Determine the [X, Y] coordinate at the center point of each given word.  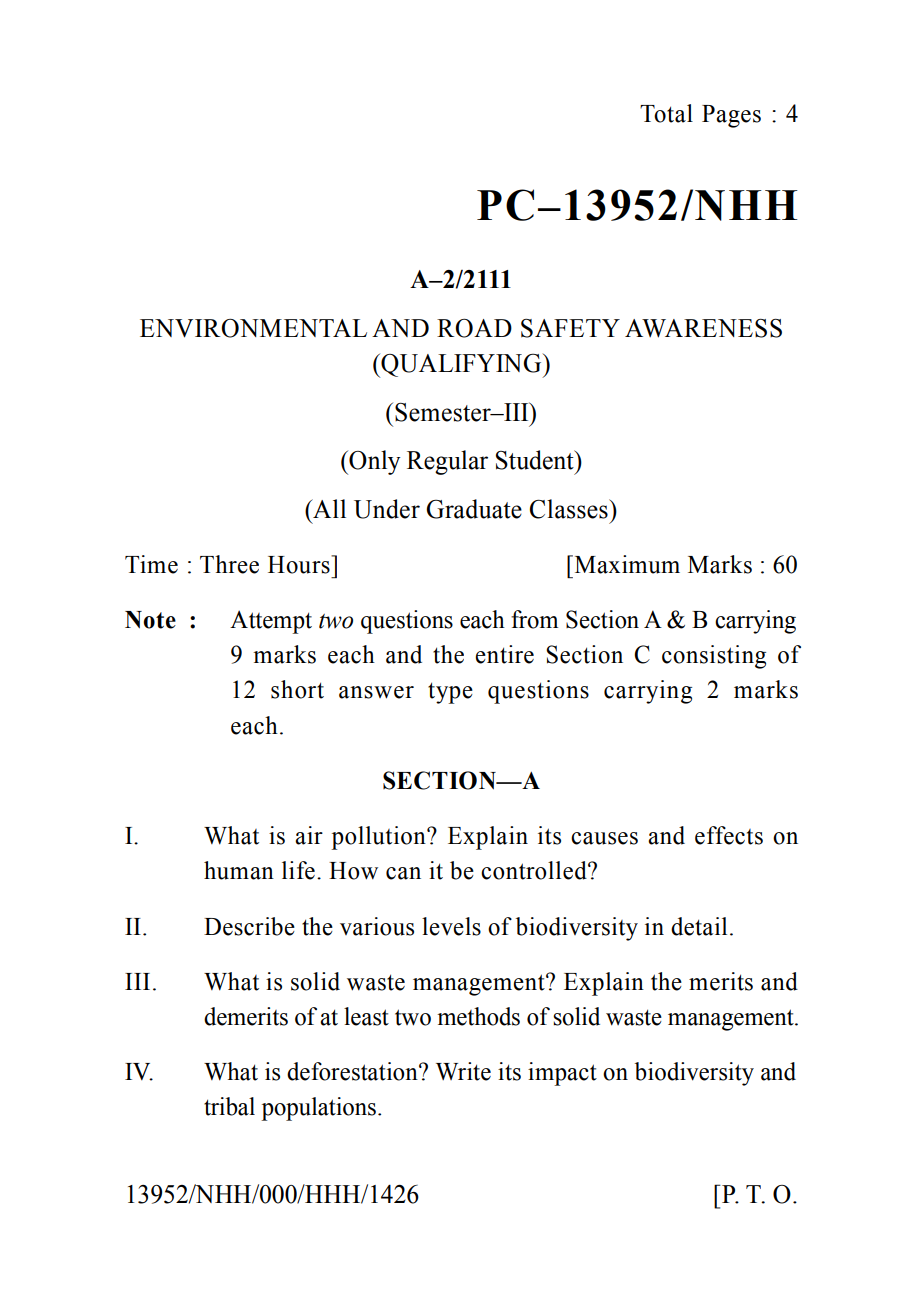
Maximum [626, 564]
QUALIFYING [461, 365]
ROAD [474, 328]
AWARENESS [703, 328]
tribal [229, 1106]
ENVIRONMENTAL [253, 328]
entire [504, 654]
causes [604, 838]
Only [374, 462]
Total [666, 113]
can [403, 873]
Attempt [271, 622]
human [239, 870]
